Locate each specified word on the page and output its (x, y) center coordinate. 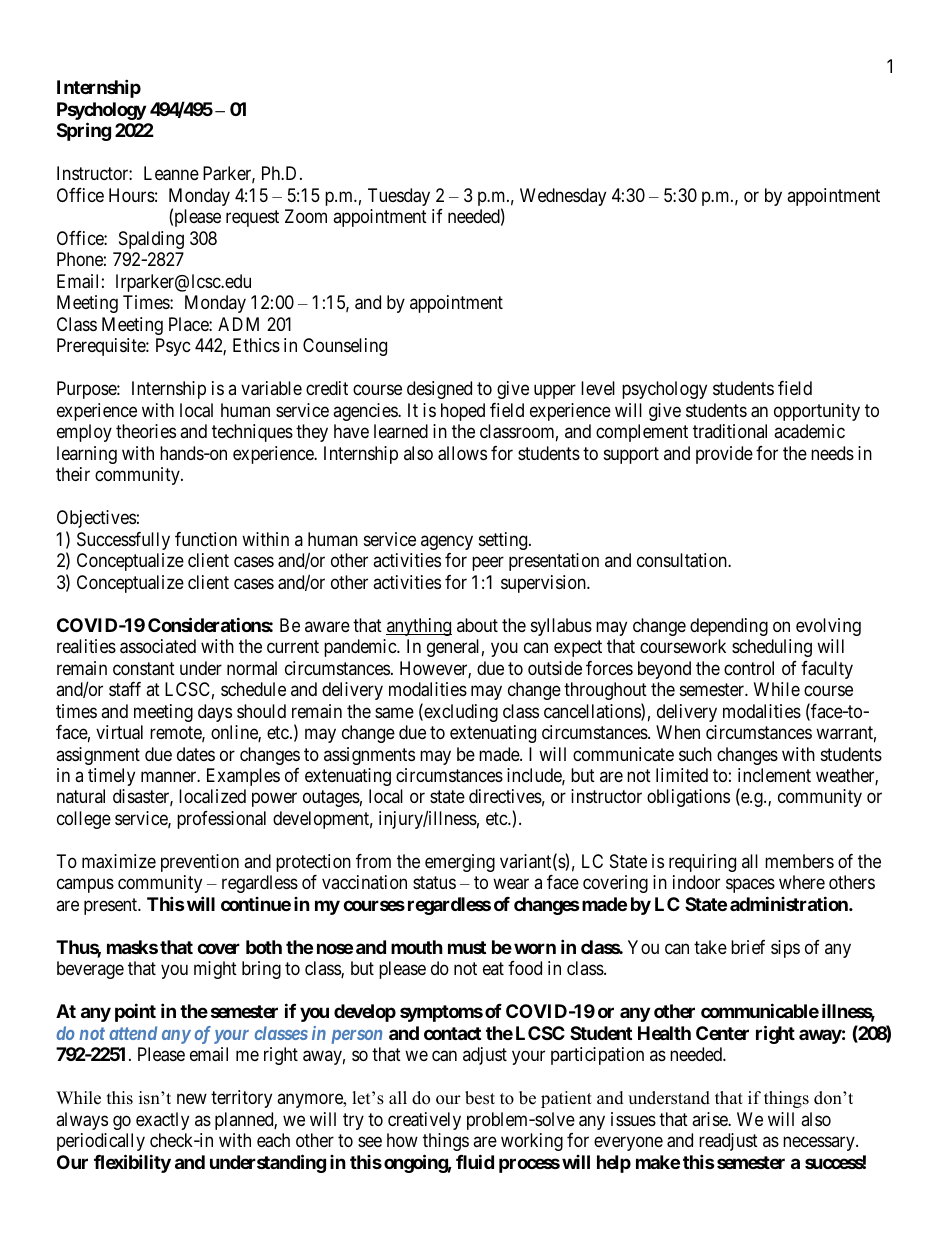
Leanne (171, 173)
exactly (162, 1121)
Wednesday (563, 197)
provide (724, 455)
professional (221, 820)
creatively (424, 1121)
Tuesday (399, 197)
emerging (460, 863)
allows (462, 453)
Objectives (96, 519)
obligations (688, 798)
